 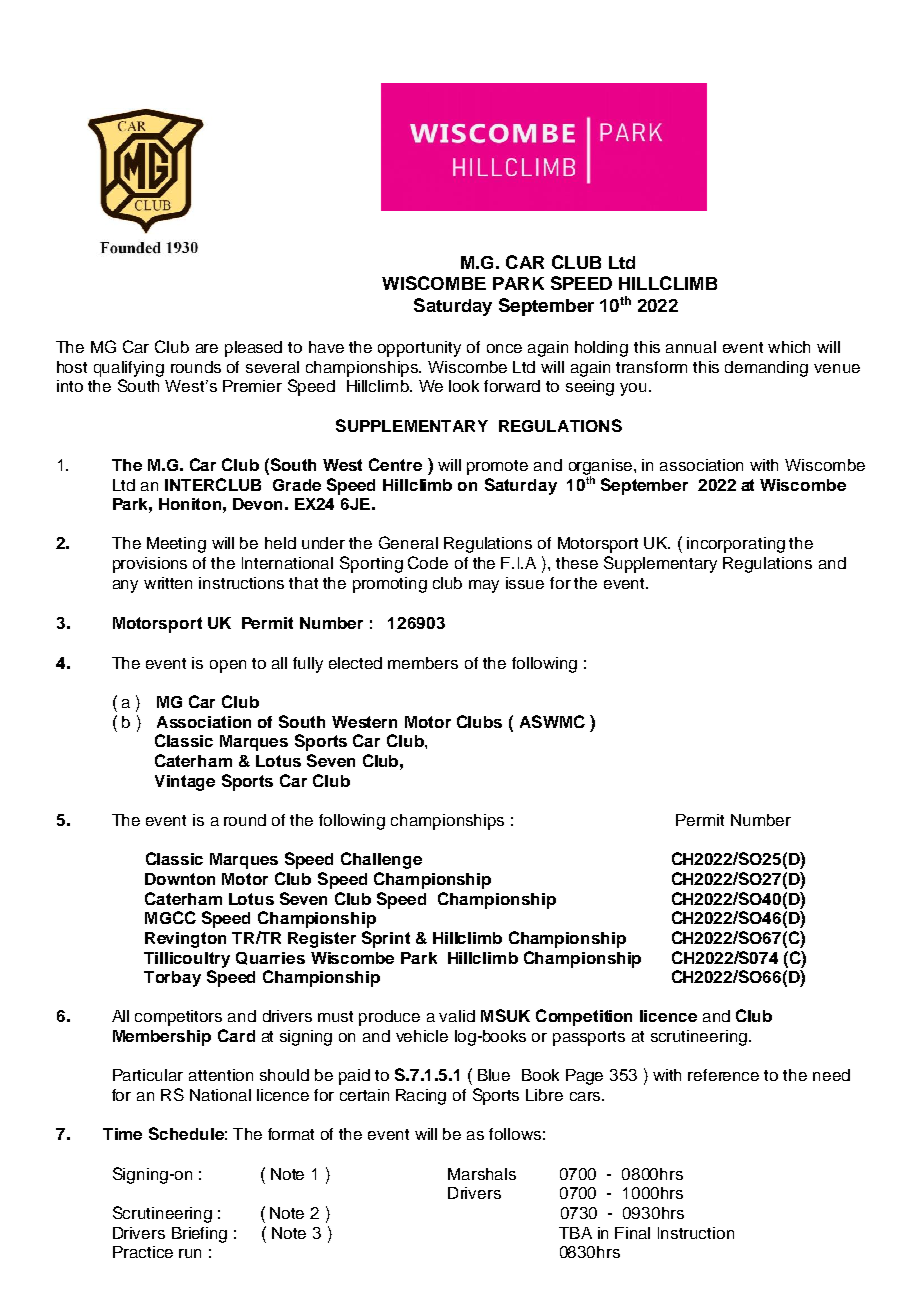 What do you see at coordinates (766, 369) in the image?
I see `demanding` at bounding box center [766, 369].
